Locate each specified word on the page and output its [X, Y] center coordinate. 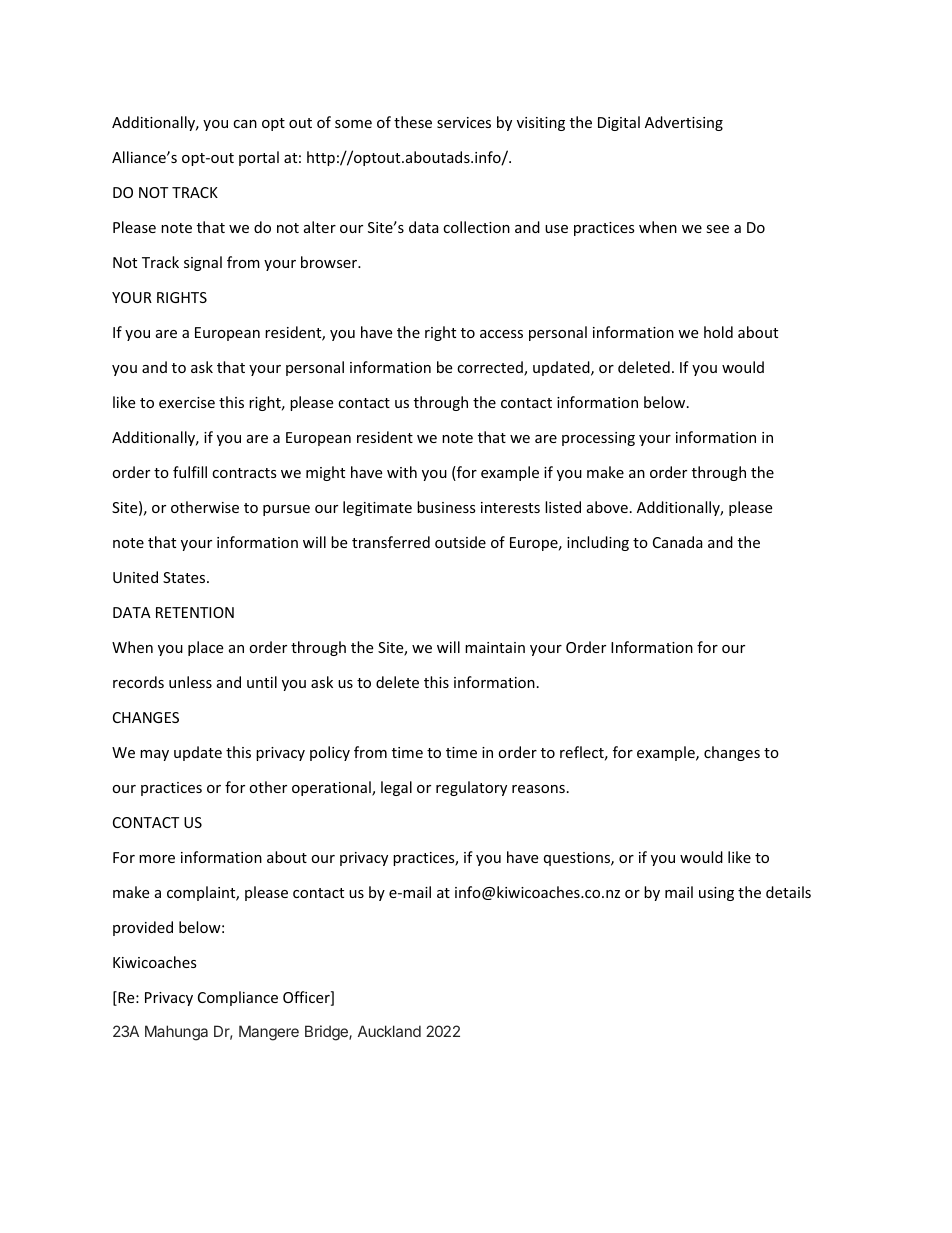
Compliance [238, 998]
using [716, 894]
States [185, 577]
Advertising [684, 123]
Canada [678, 542]
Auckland [389, 1031]
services [464, 122]
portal [259, 158]
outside [460, 542]
